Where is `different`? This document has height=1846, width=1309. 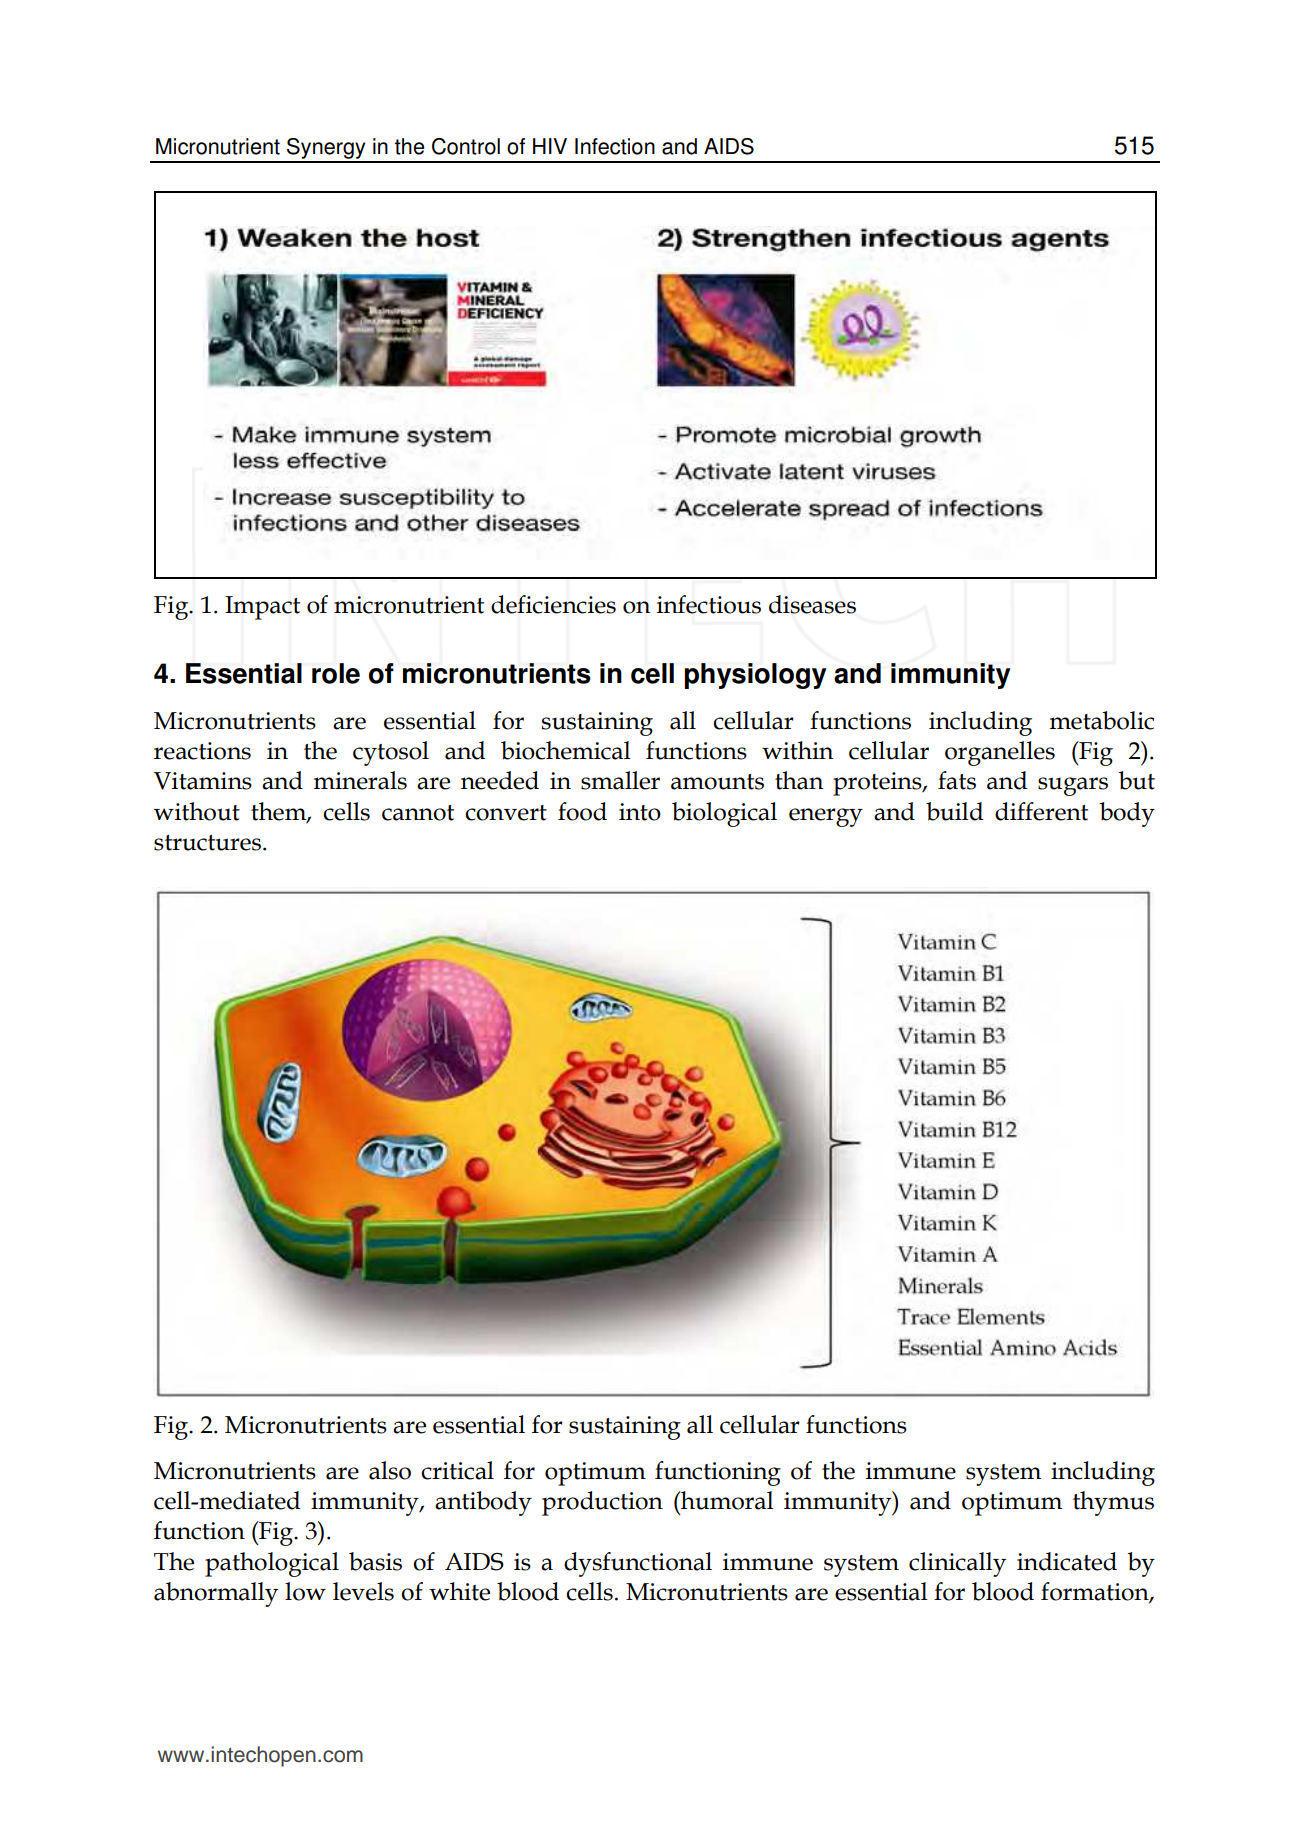
different is located at coordinates (1041, 811).
